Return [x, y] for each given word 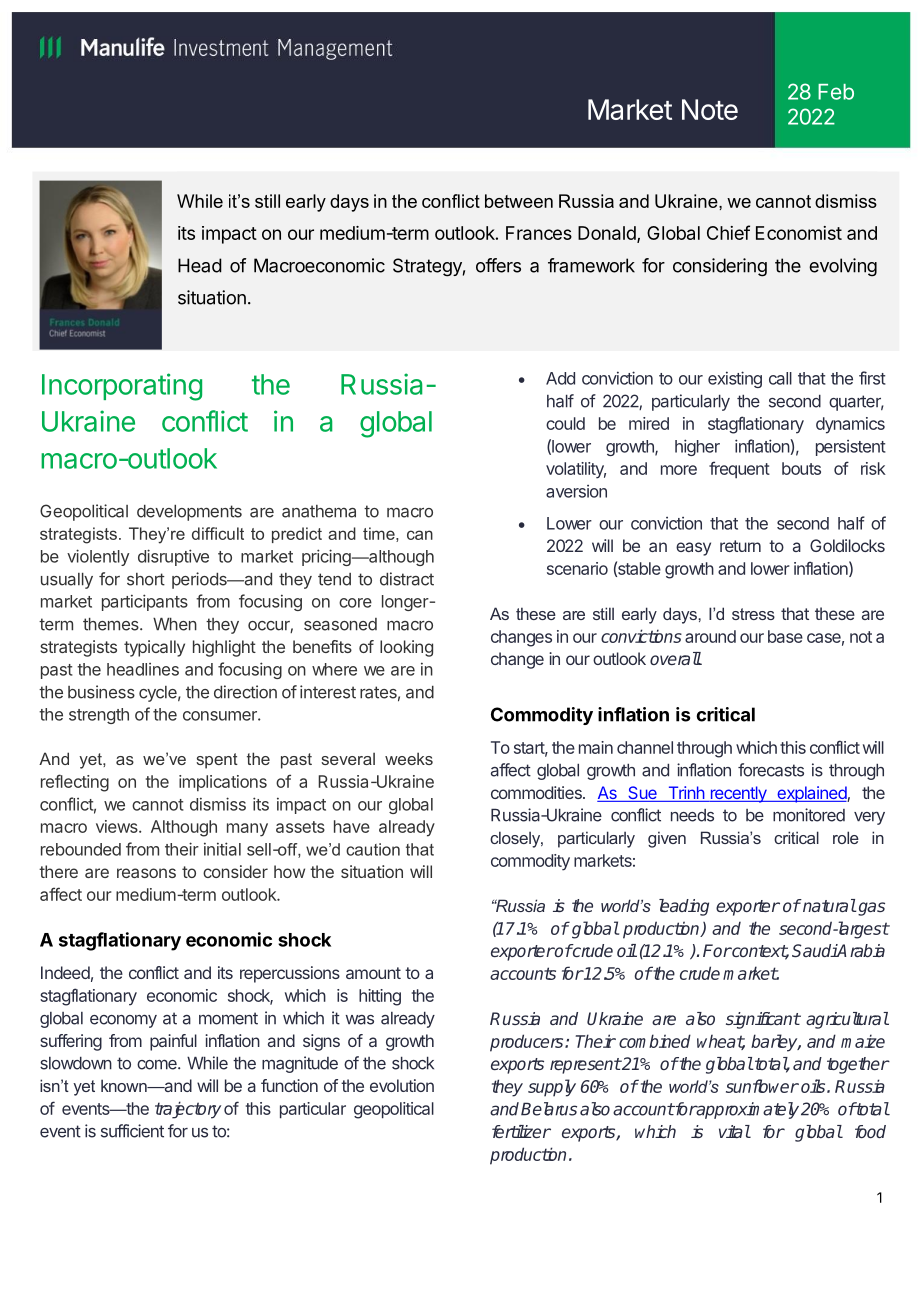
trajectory [188, 1110]
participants [145, 602]
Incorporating [122, 387]
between [519, 201]
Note [710, 109]
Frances [539, 233]
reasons [146, 873]
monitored [809, 815]
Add [560, 378]
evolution [402, 1085]
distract [407, 579]
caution [373, 849]
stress [753, 614]
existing [735, 379]
